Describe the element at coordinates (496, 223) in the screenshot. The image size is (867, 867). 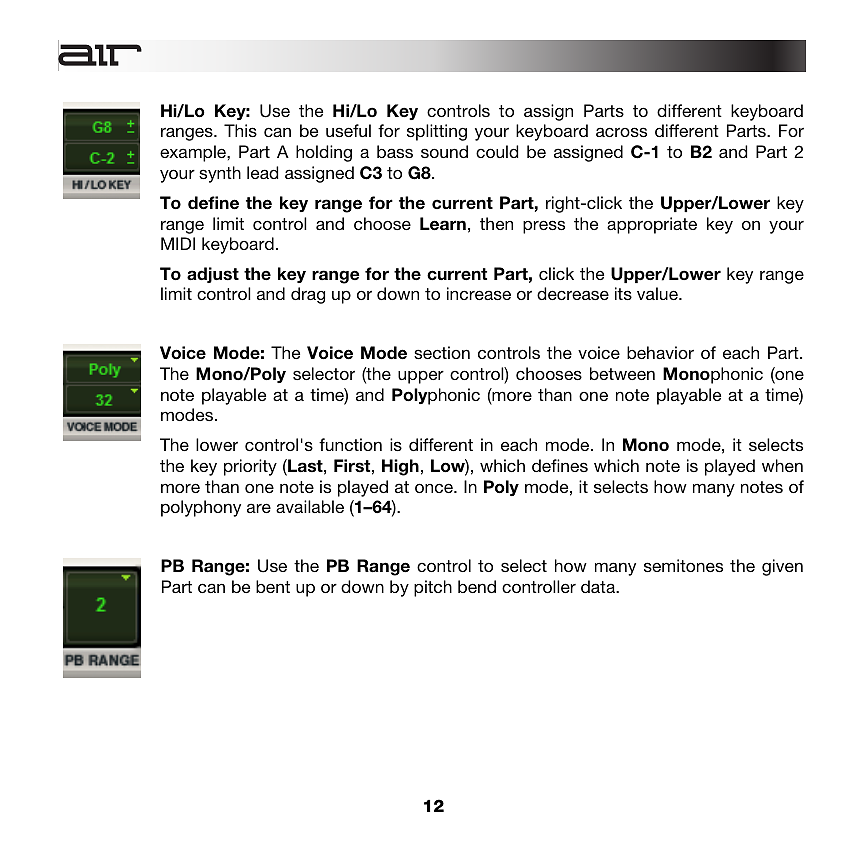
I see `then` at that location.
